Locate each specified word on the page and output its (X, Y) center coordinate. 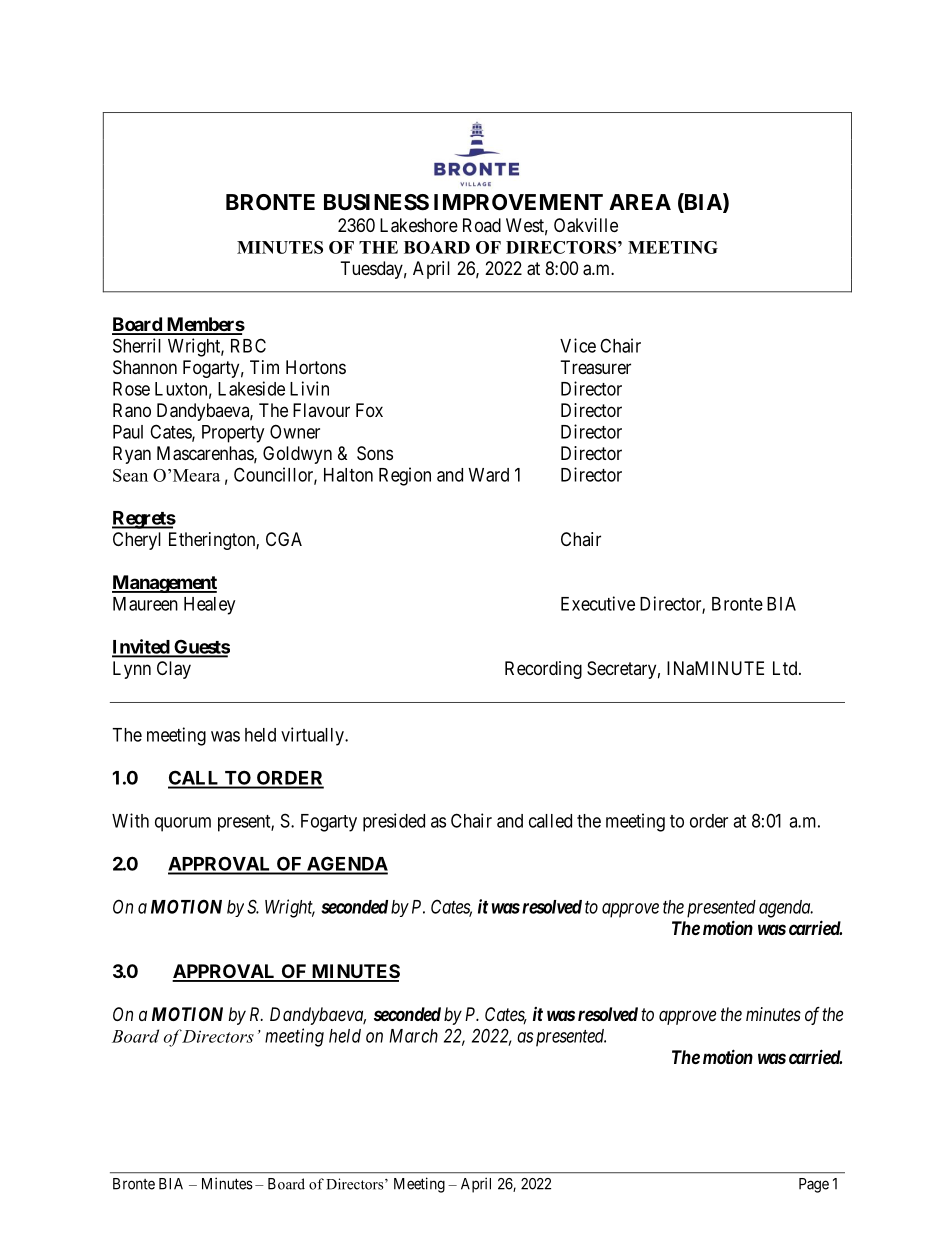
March (413, 1036)
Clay (174, 670)
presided (394, 822)
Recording (543, 670)
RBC (248, 345)
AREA (640, 202)
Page (814, 1185)
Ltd (786, 668)
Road (482, 225)
